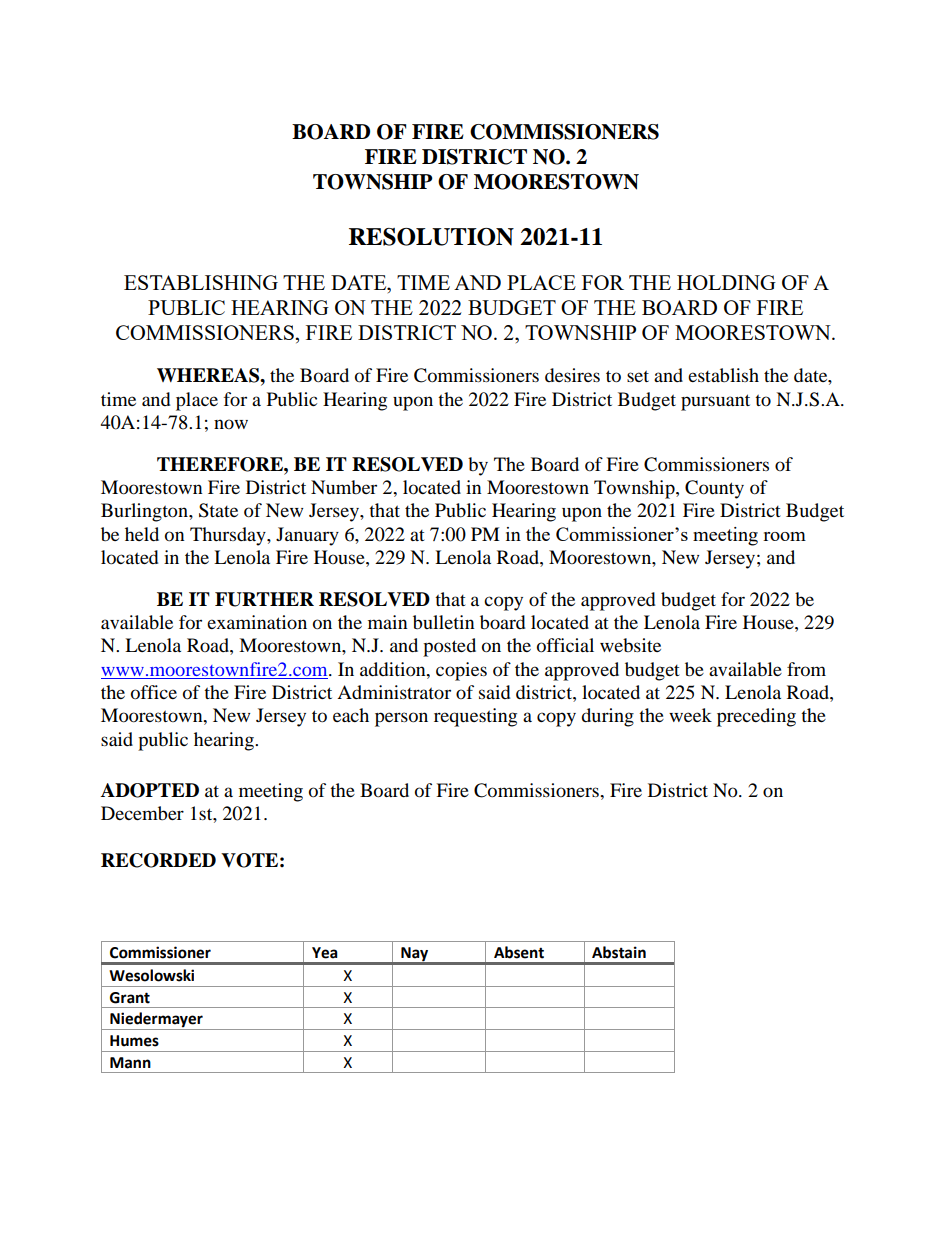 This screenshot has height=1233, width=952. What do you see at coordinates (431, 237) in the screenshot?
I see `RESOLUTION` at bounding box center [431, 237].
